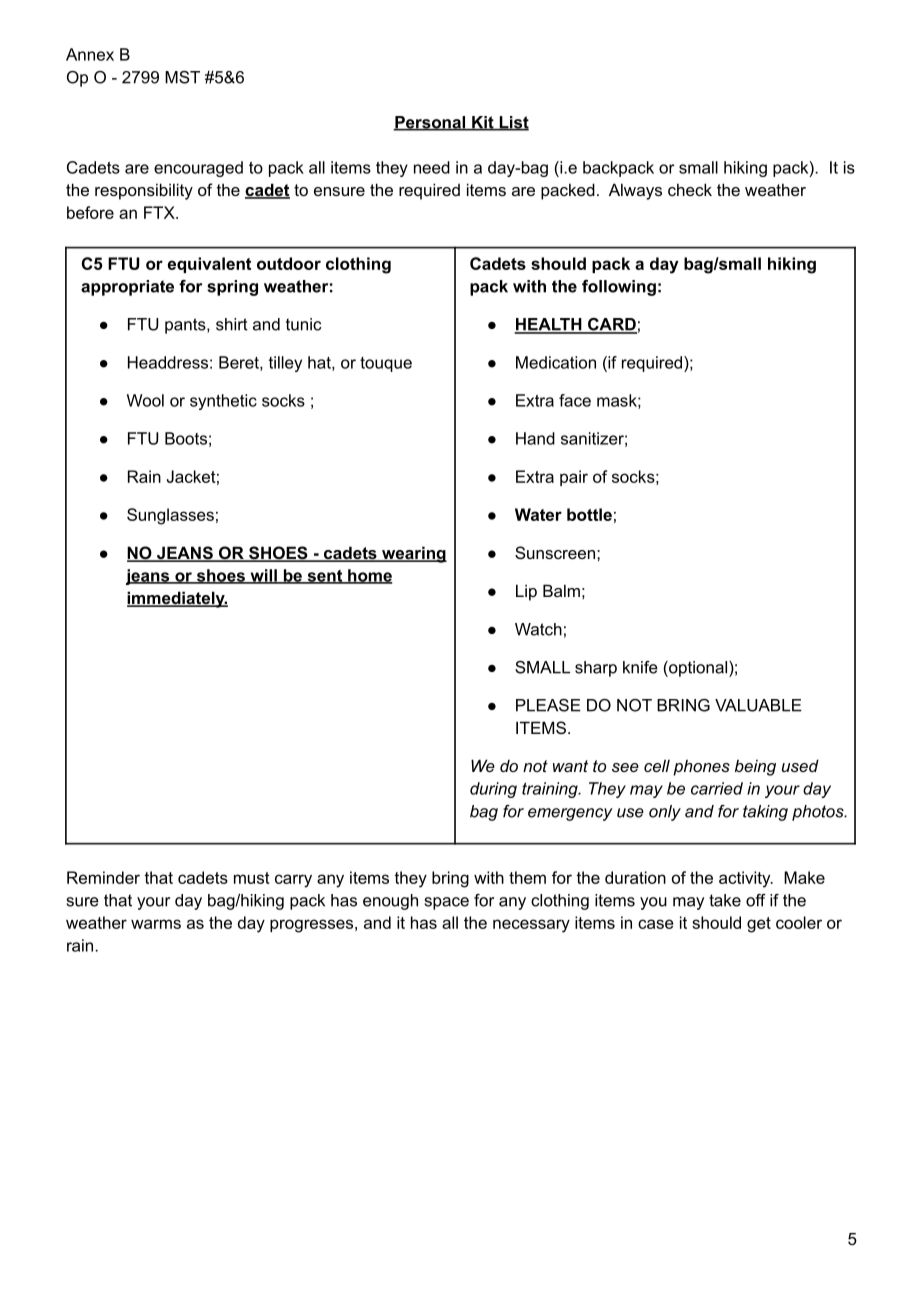 The image size is (924, 1307). What do you see at coordinates (156, 924) in the screenshot?
I see `warms` at bounding box center [156, 924].
